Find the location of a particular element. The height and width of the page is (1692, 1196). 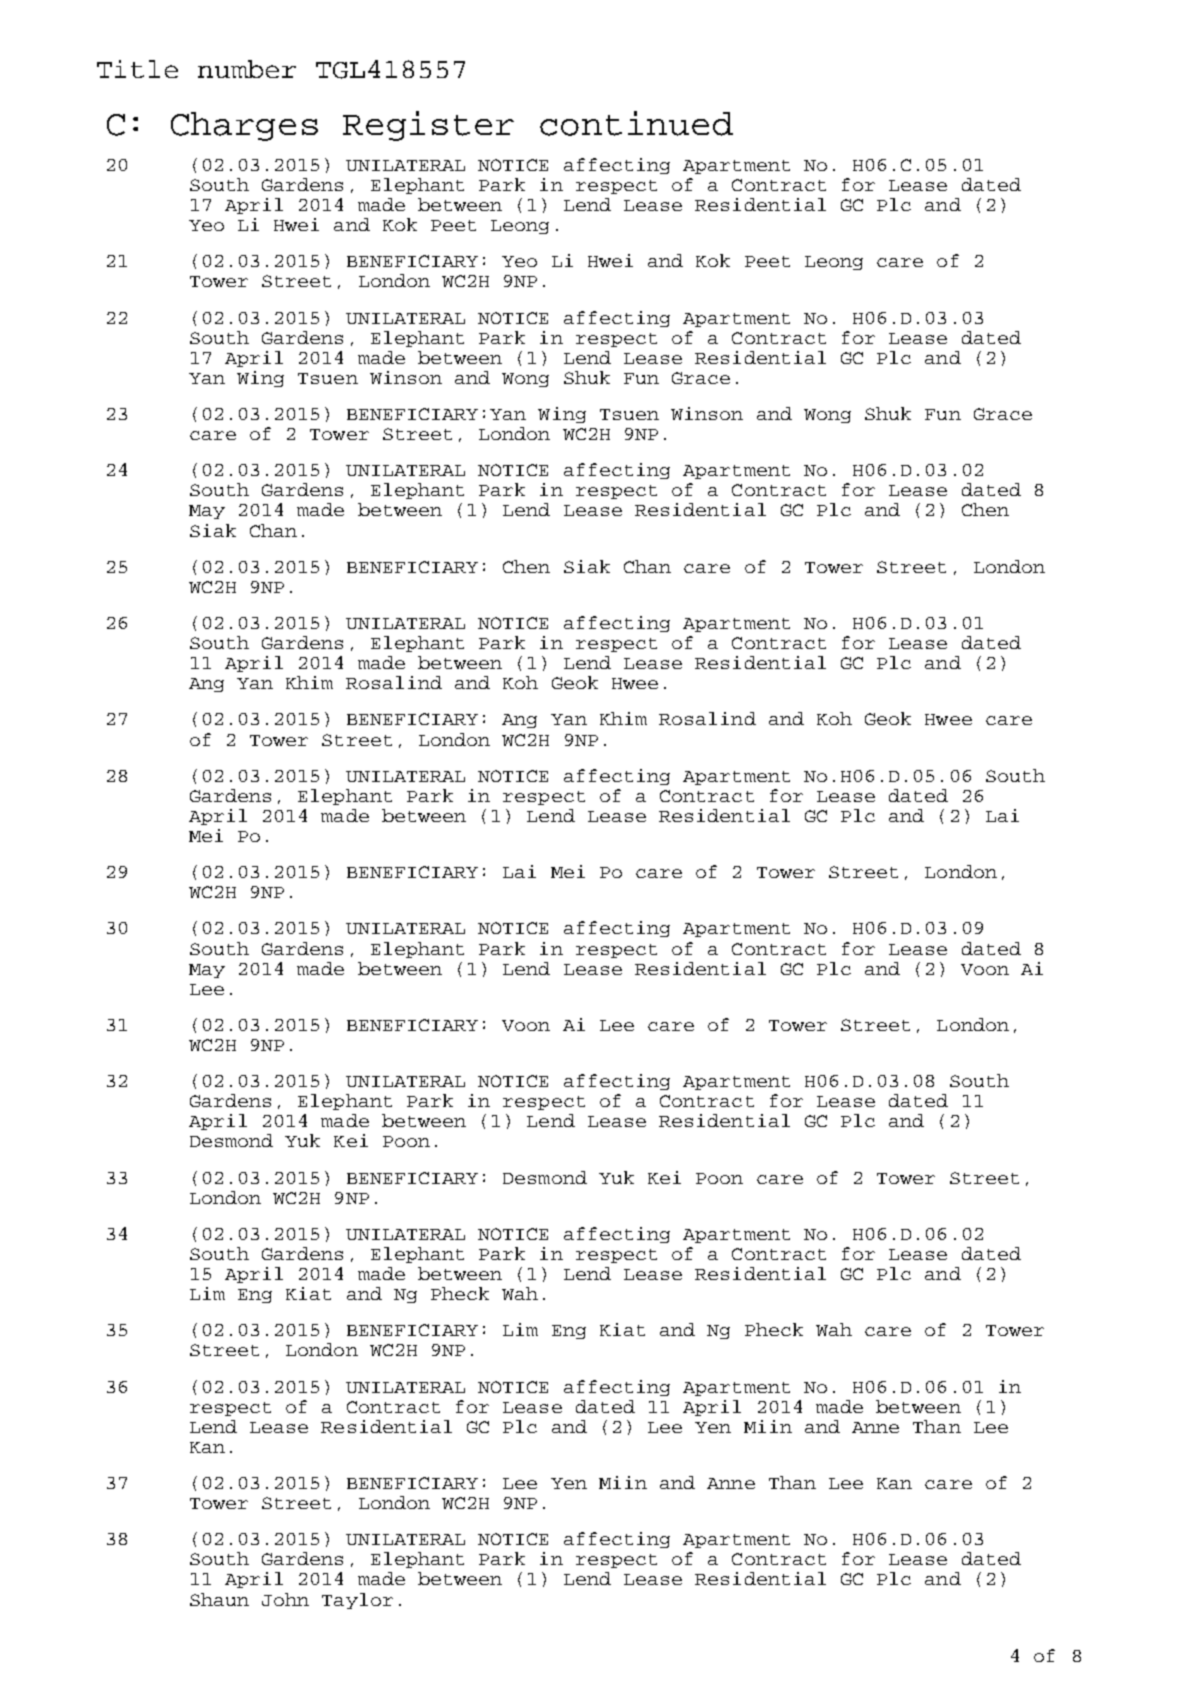

Shaun is located at coordinates (219, 1599).
